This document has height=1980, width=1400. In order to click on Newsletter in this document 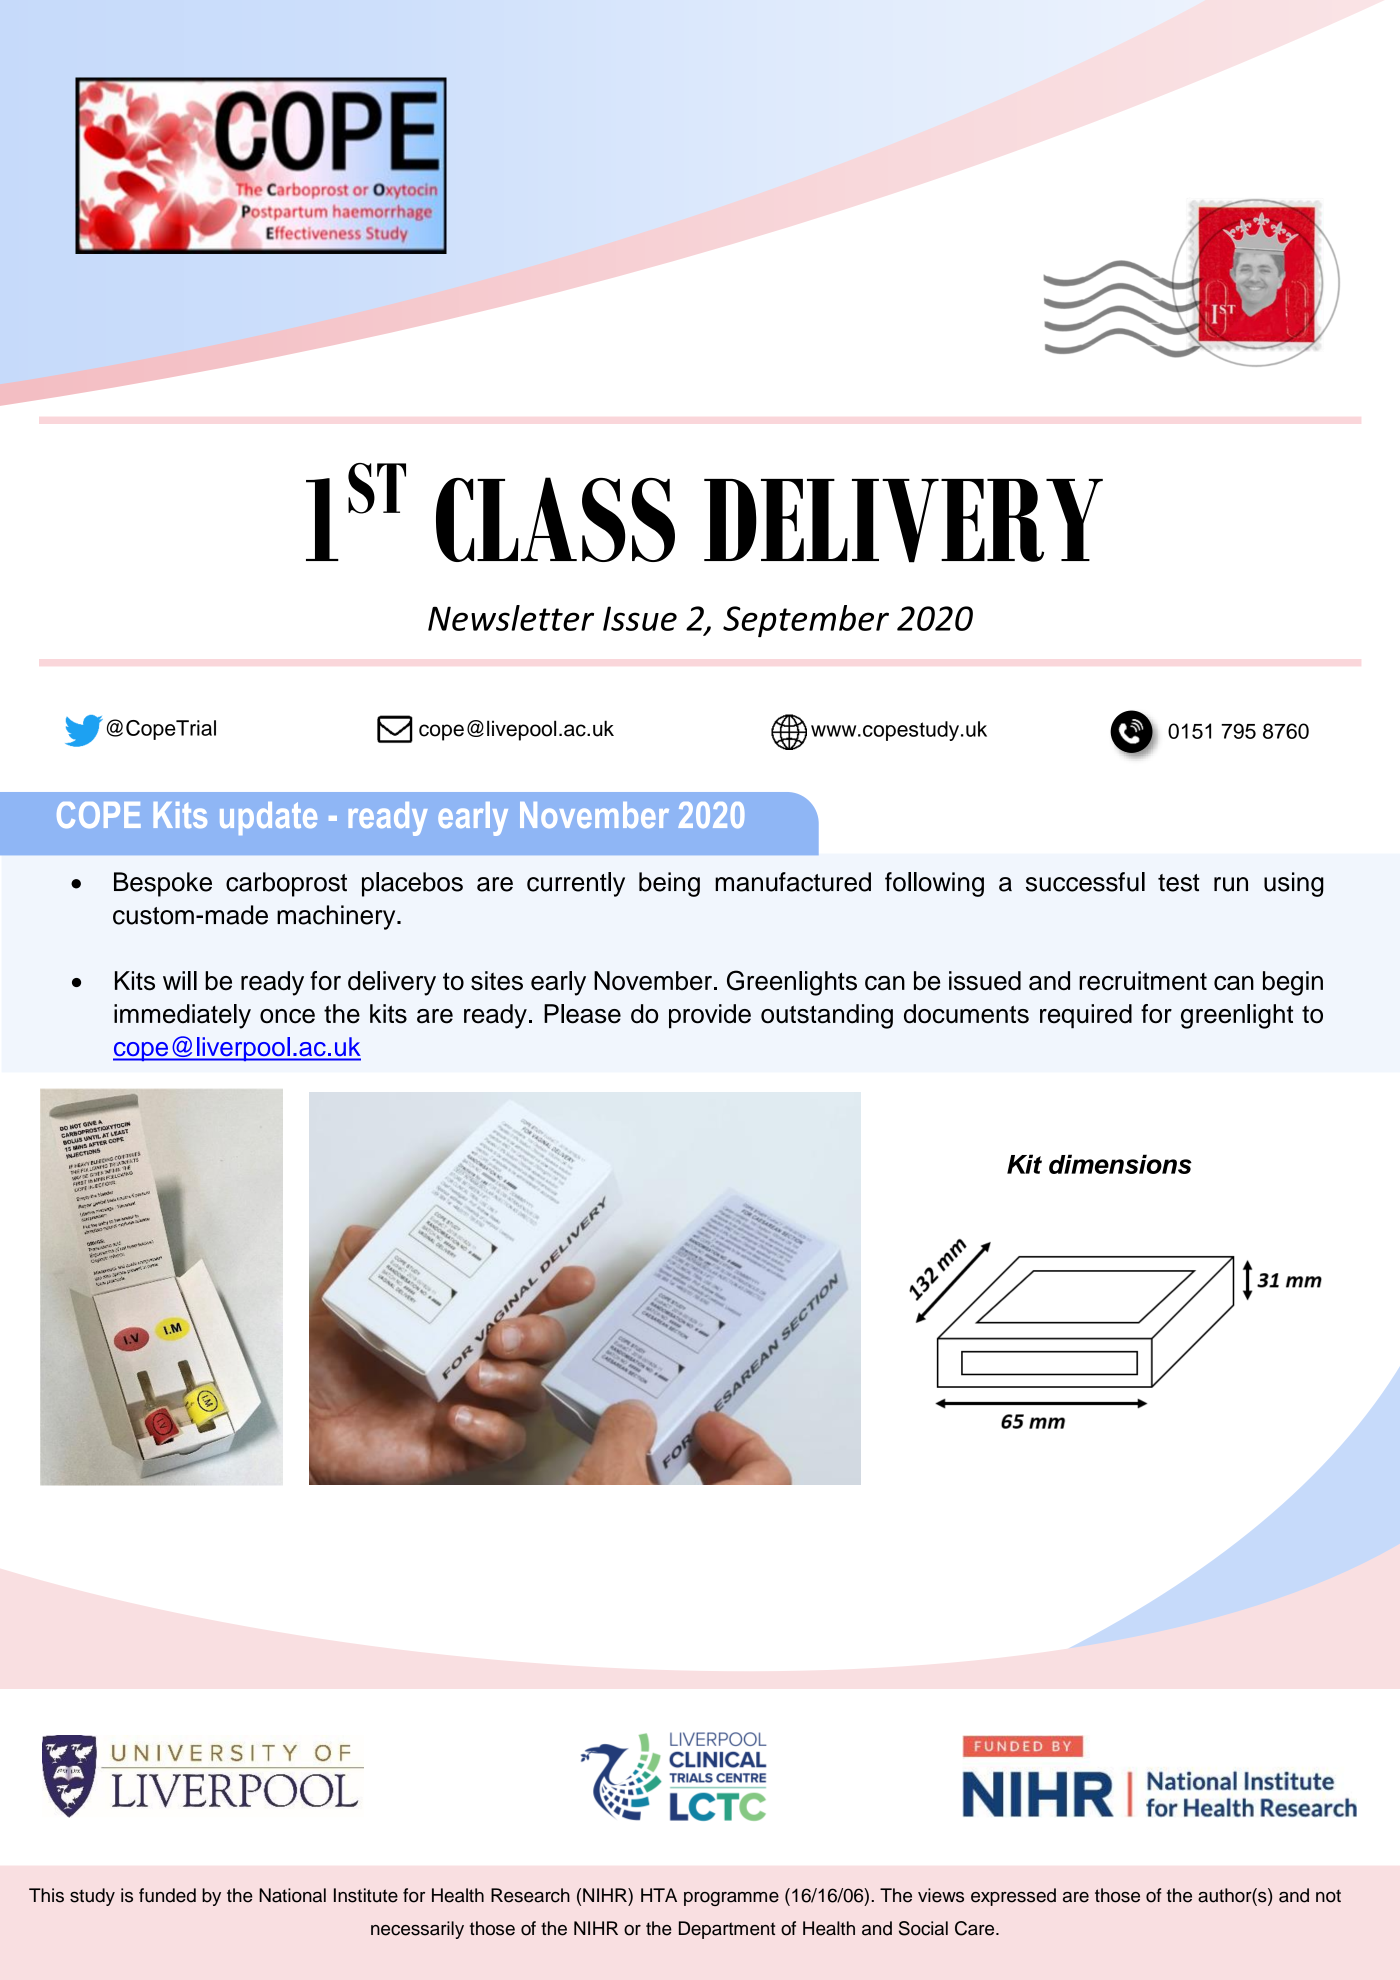, I will do `click(511, 618)`.
